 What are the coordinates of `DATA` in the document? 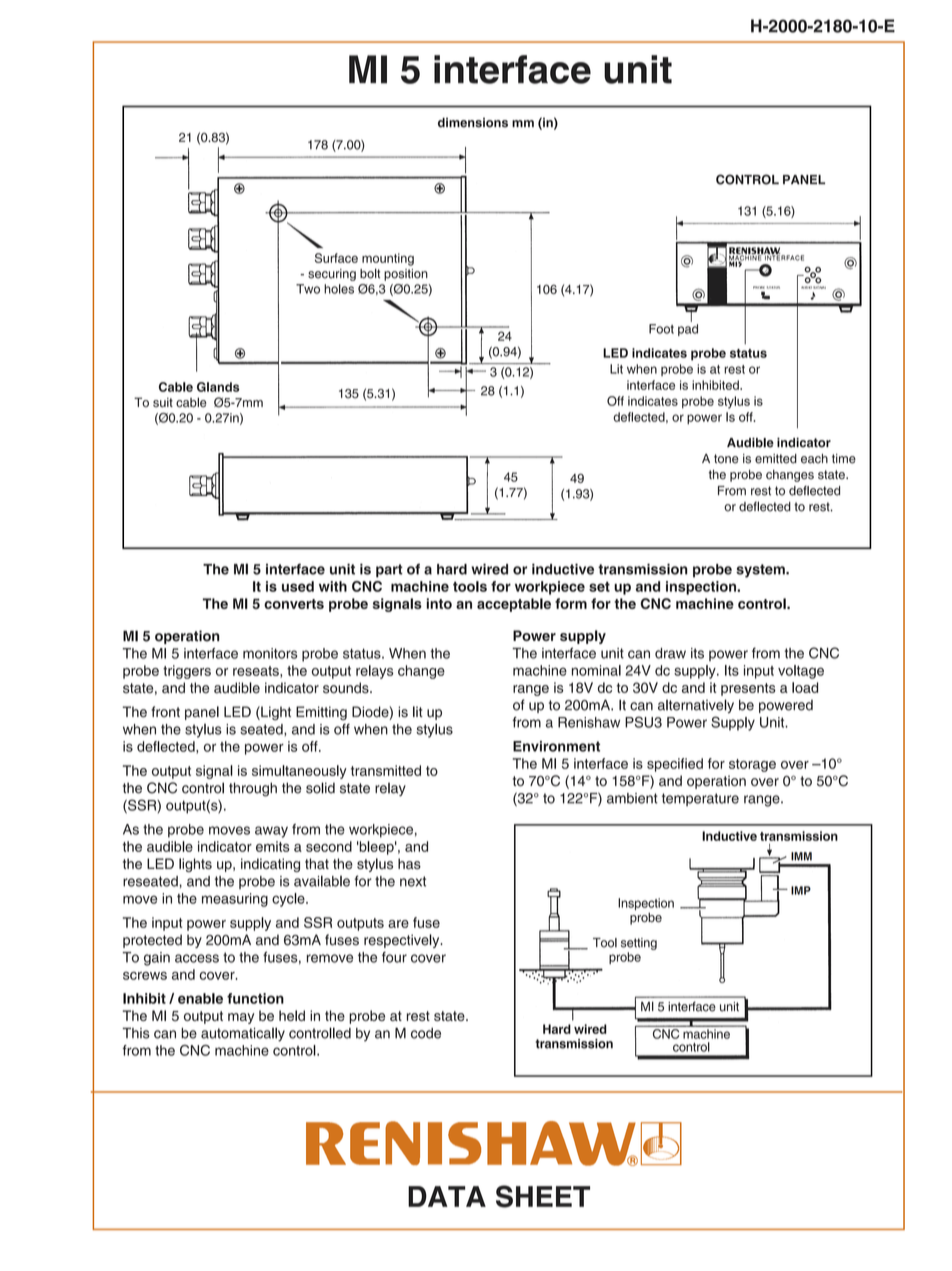 It's located at (447, 1196).
